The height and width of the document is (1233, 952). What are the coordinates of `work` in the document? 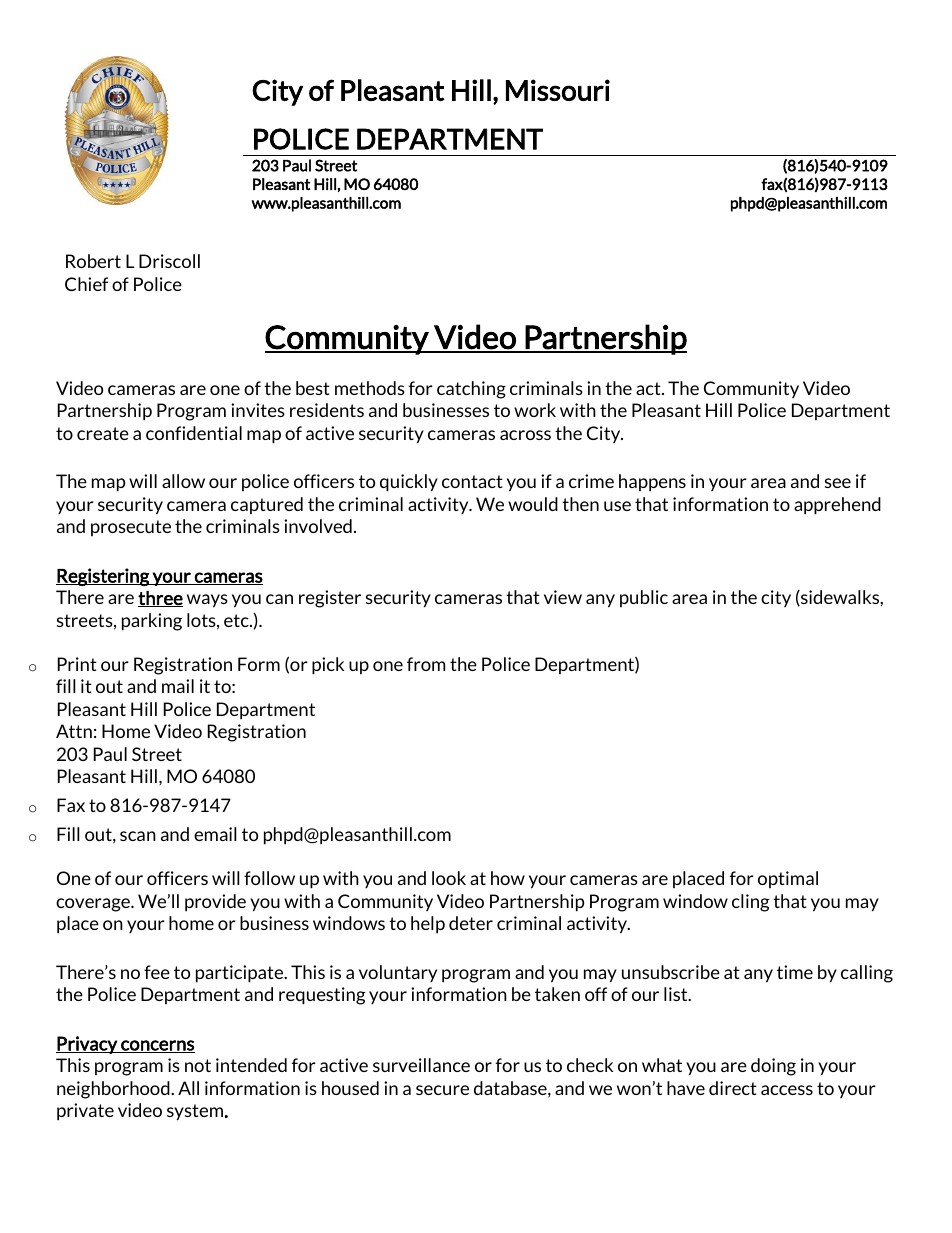 It's located at (535, 410).
